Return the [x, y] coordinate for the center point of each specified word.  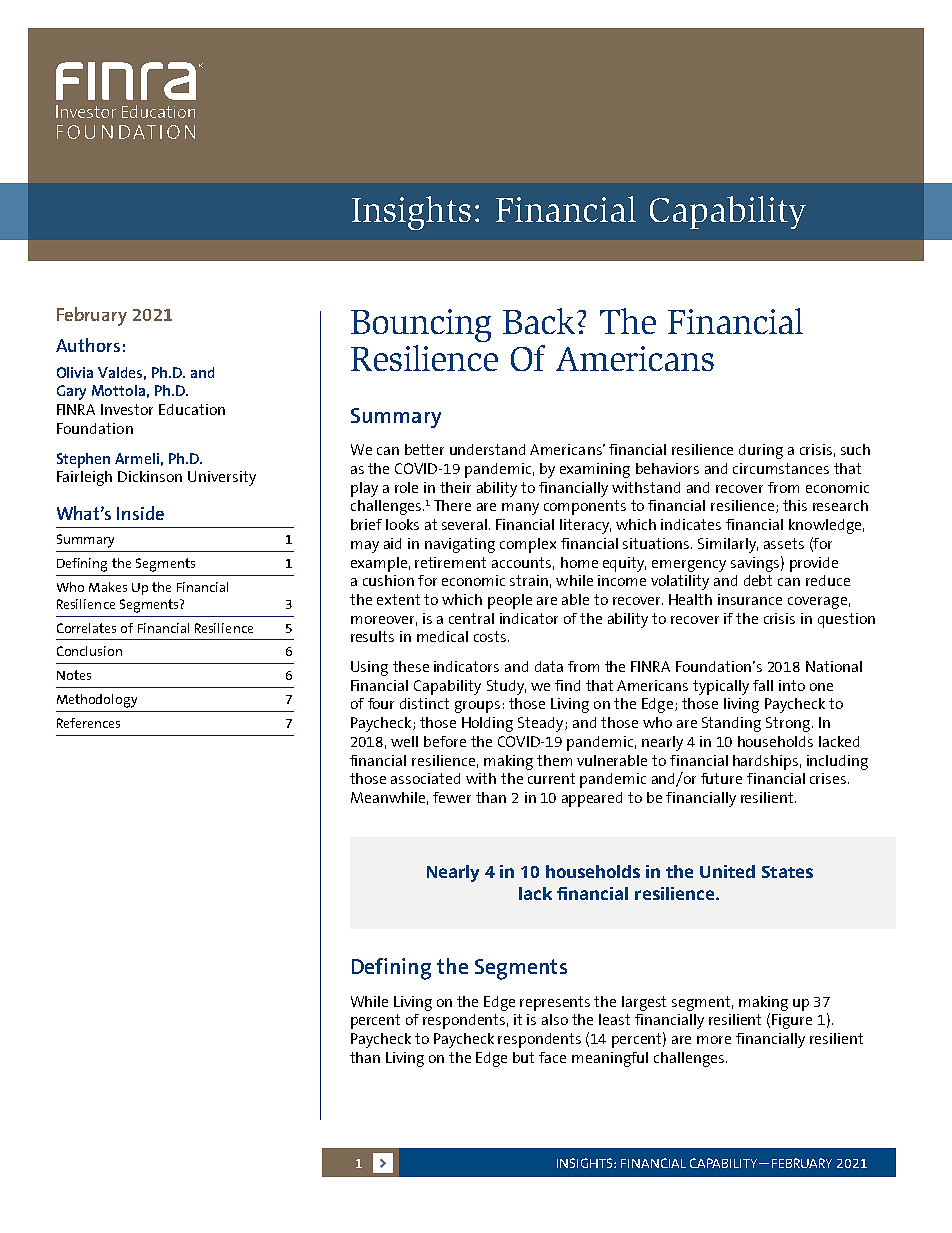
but [523, 1057]
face [552, 1057]
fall [763, 685]
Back [540, 321]
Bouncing [421, 325]
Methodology [97, 701]
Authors [88, 345]
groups [477, 707]
